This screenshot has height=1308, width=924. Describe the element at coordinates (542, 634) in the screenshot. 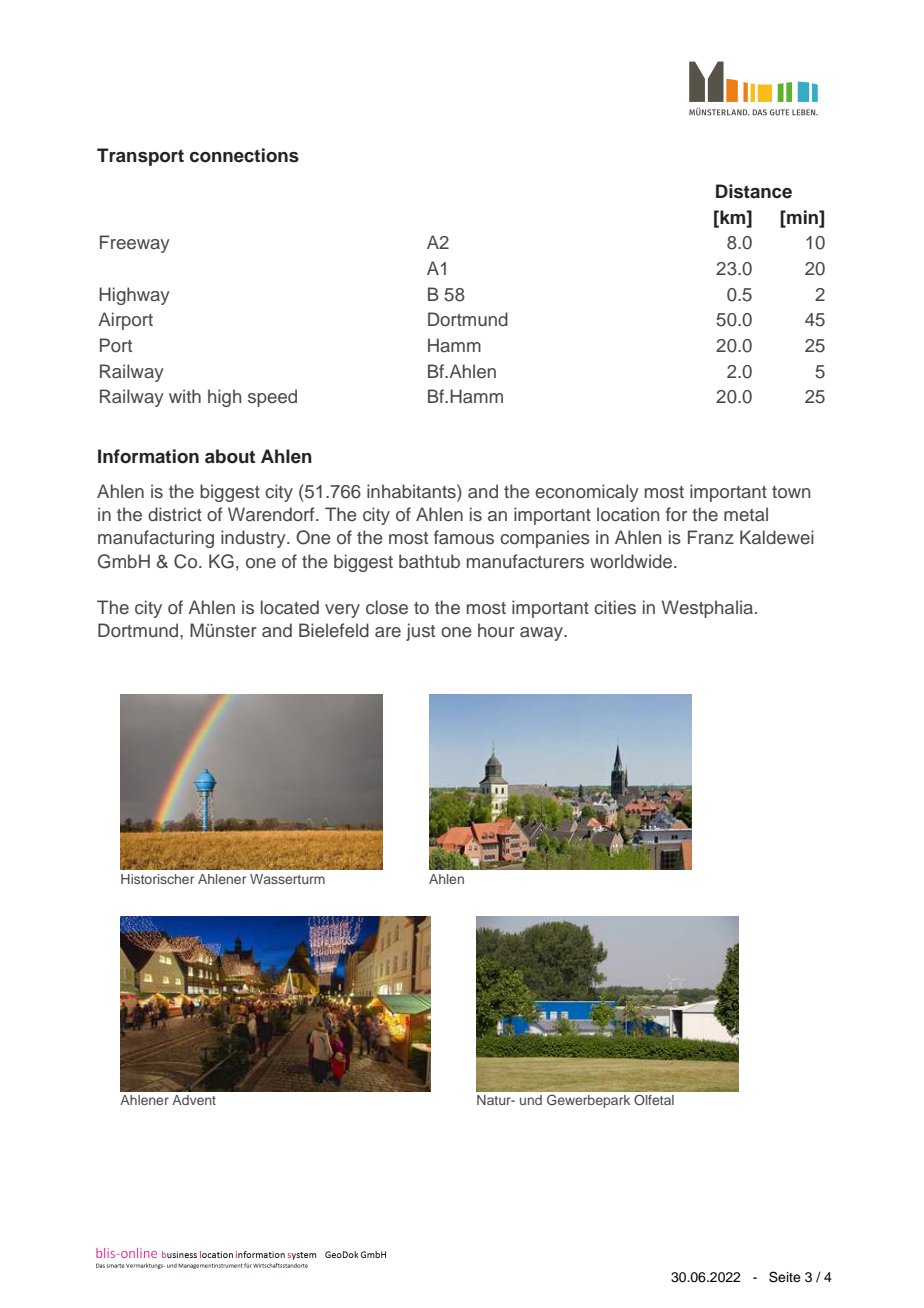

I see `away` at that location.
